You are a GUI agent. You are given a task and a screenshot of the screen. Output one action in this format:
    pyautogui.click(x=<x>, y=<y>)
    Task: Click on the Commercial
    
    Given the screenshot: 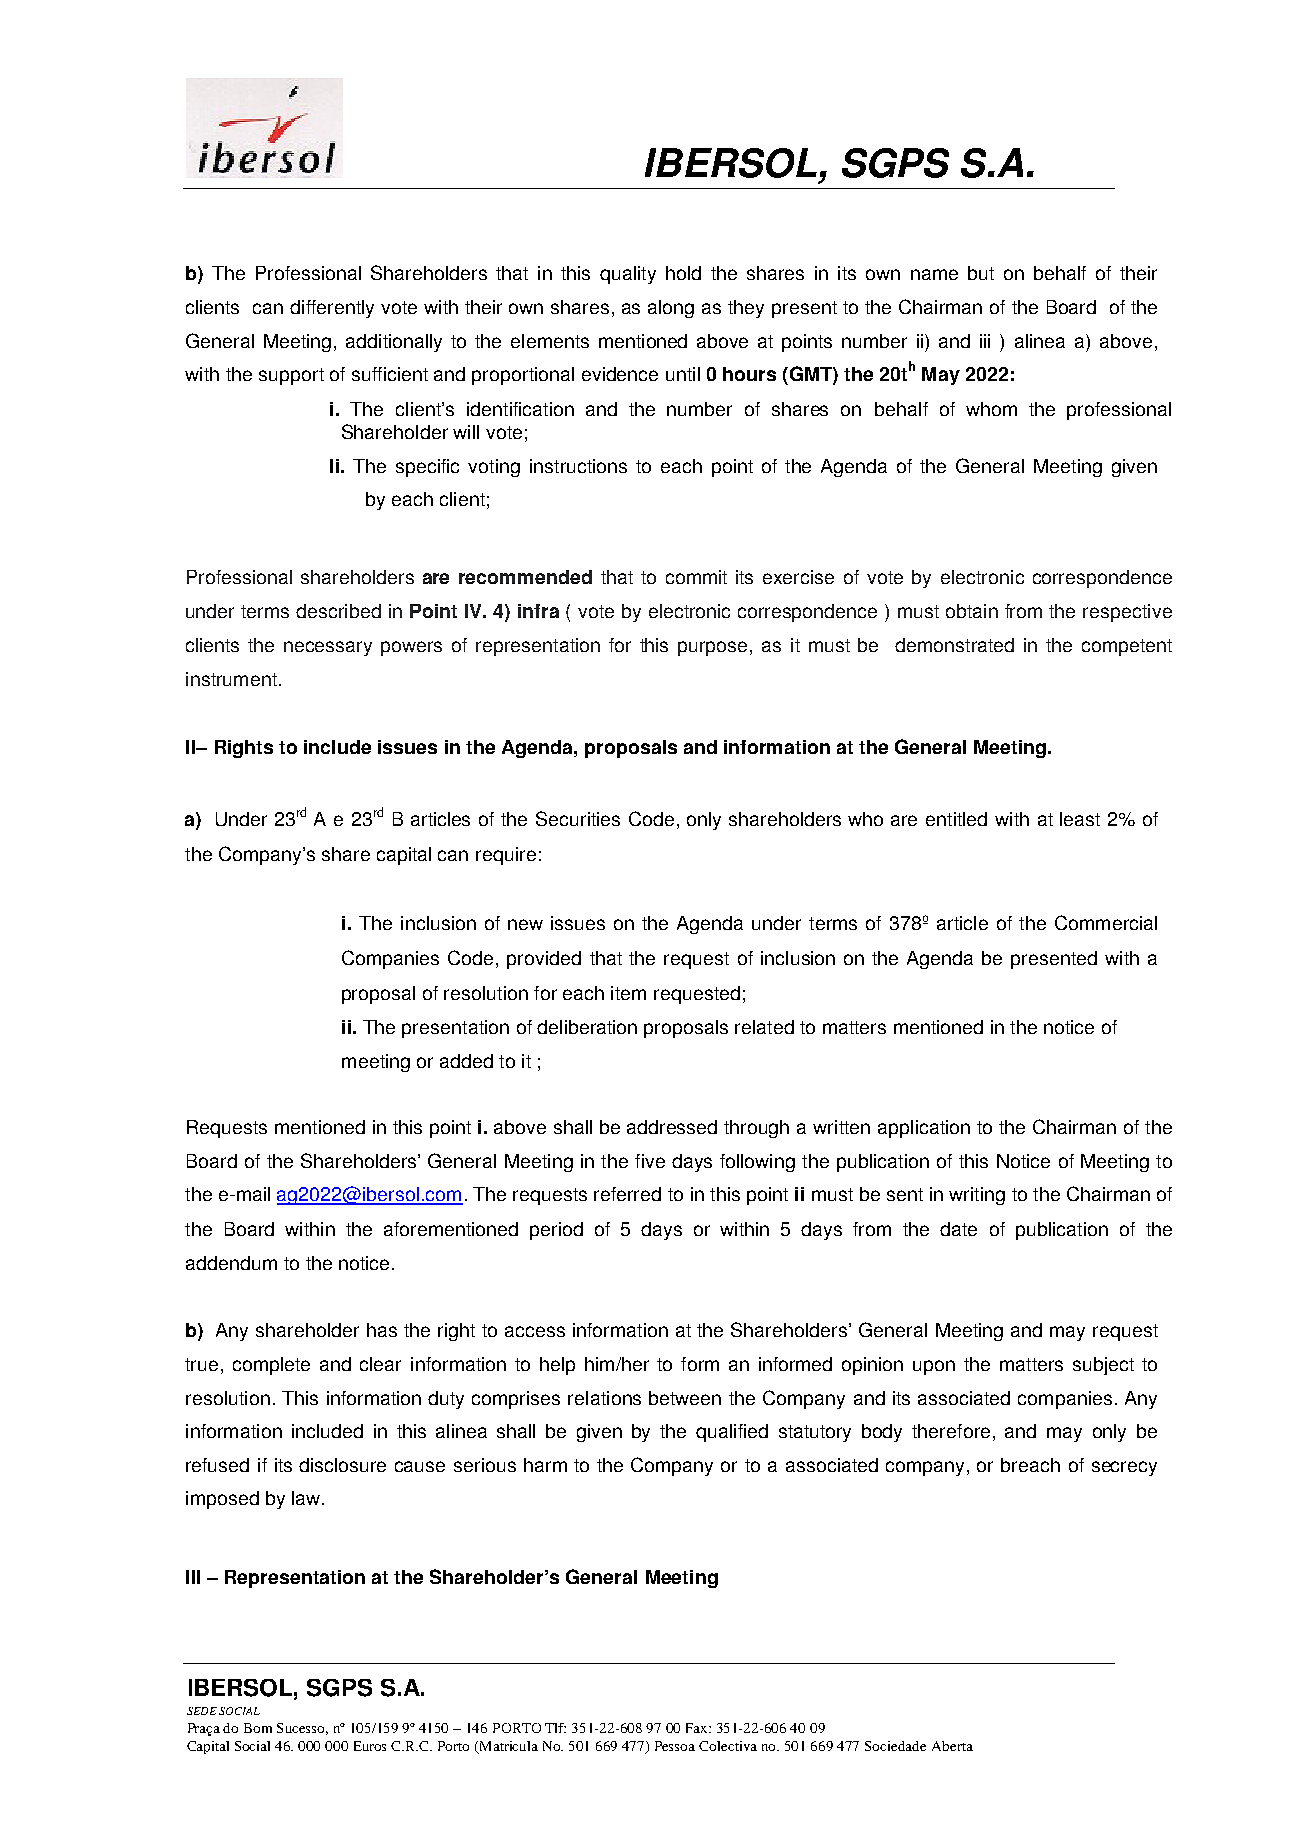 What is the action you would take?
    pyautogui.click(x=1106, y=922)
